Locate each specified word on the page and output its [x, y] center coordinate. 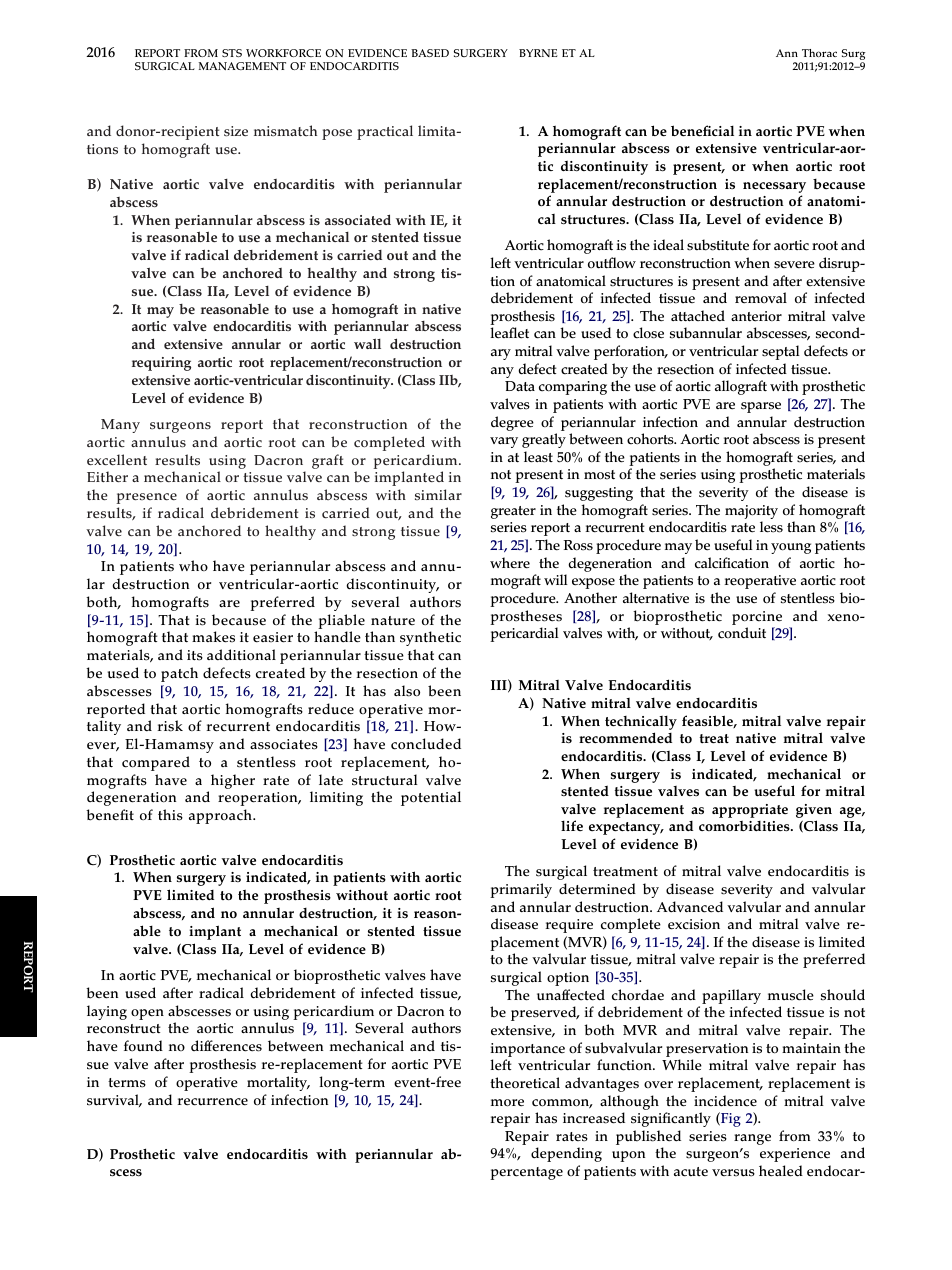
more [507, 1103]
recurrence [213, 1102]
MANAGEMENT [242, 66]
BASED [430, 53]
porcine [757, 618]
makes [213, 637]
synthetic [430, 638]
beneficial [702, 131]
